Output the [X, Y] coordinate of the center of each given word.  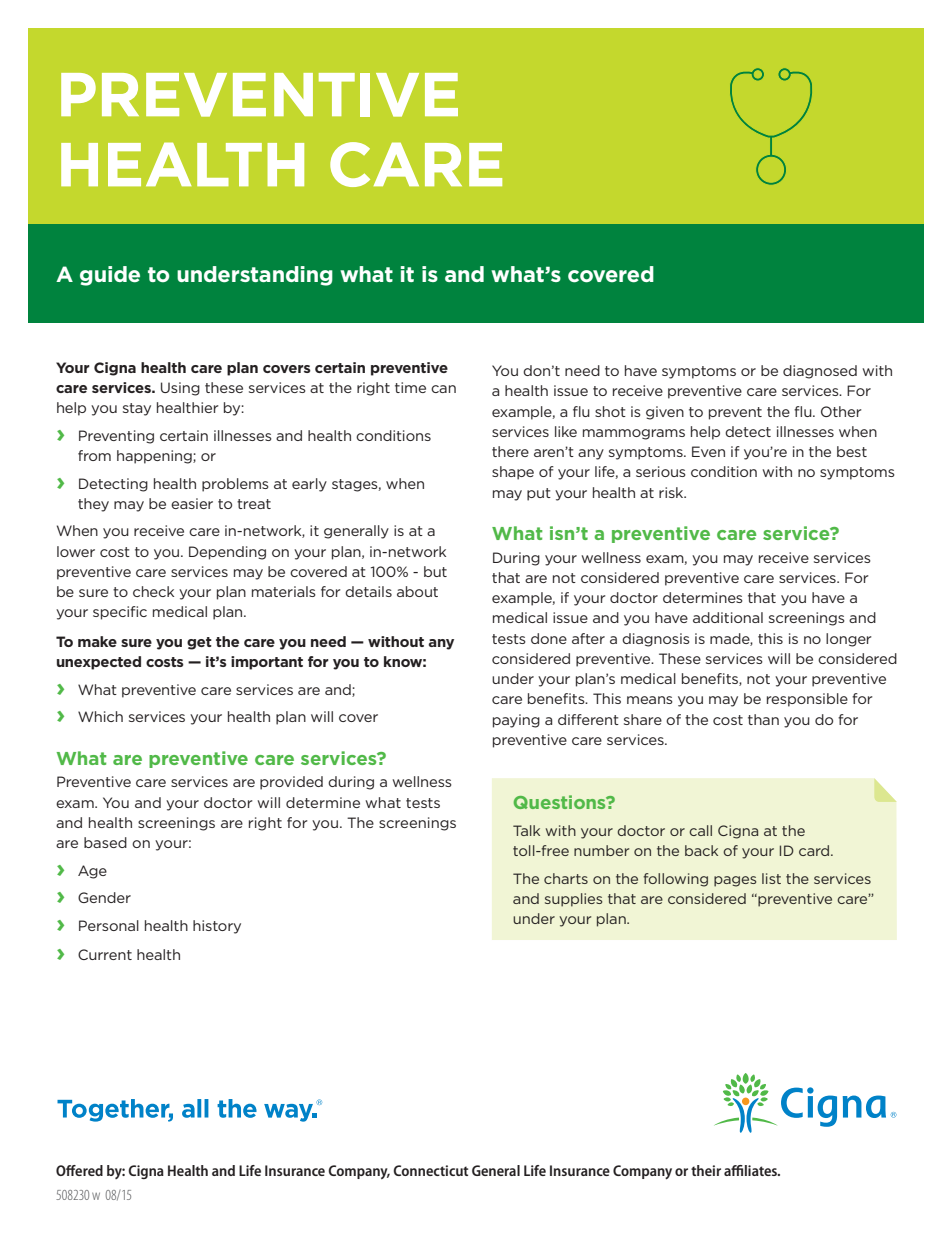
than [763, 719]
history [217, 927]
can [443, 389]
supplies [573, 900]
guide [110, 276]
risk [672, 492]
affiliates [751, 1170]
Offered [79, 1170]
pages [735, 881]
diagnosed [820, 372]
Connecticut [430, 1170]
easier [192, 503]
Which [100, 716]
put [539, 494]
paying [516, 721]
